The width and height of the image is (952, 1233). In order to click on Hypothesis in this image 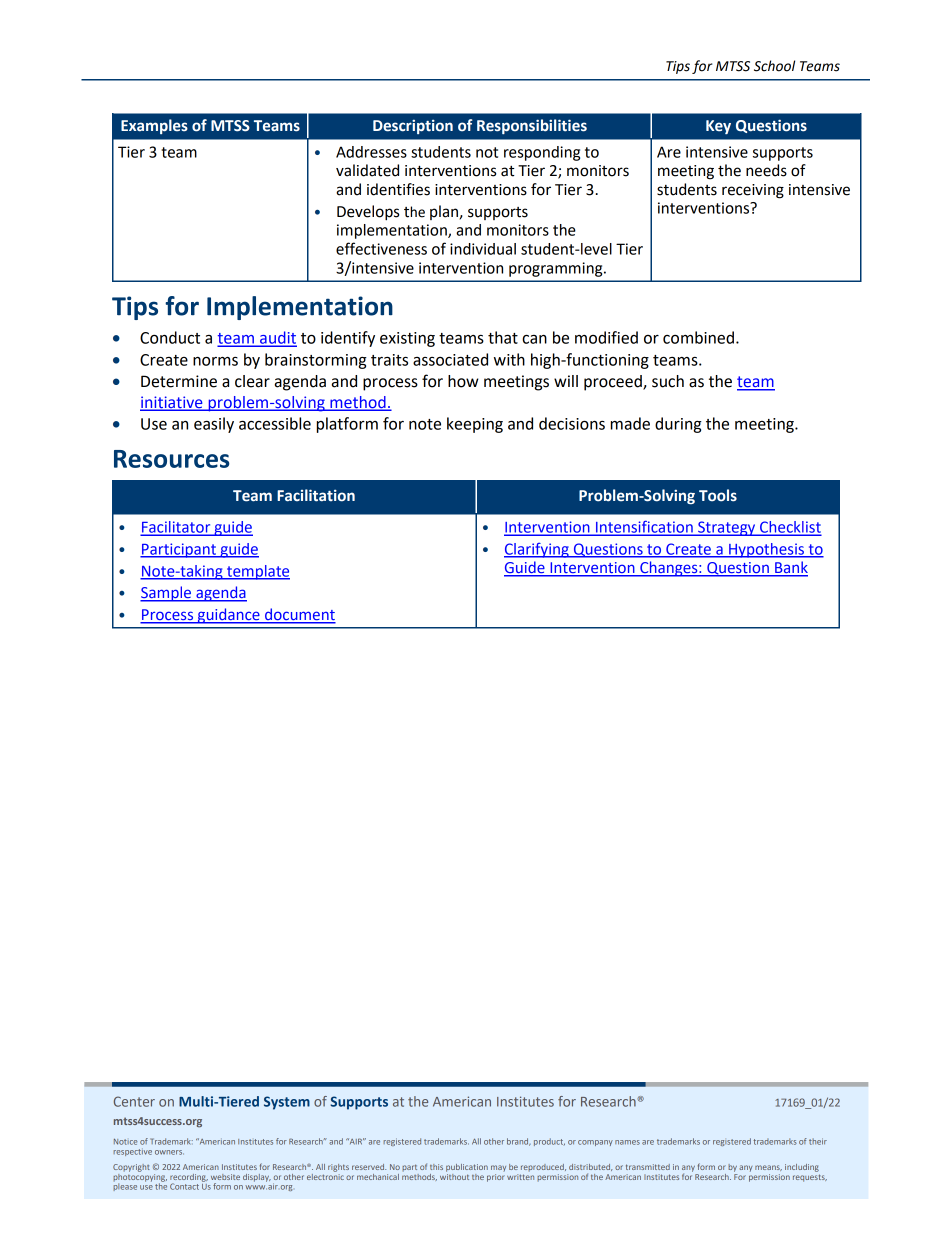, I will do `click(766, 550)`.
